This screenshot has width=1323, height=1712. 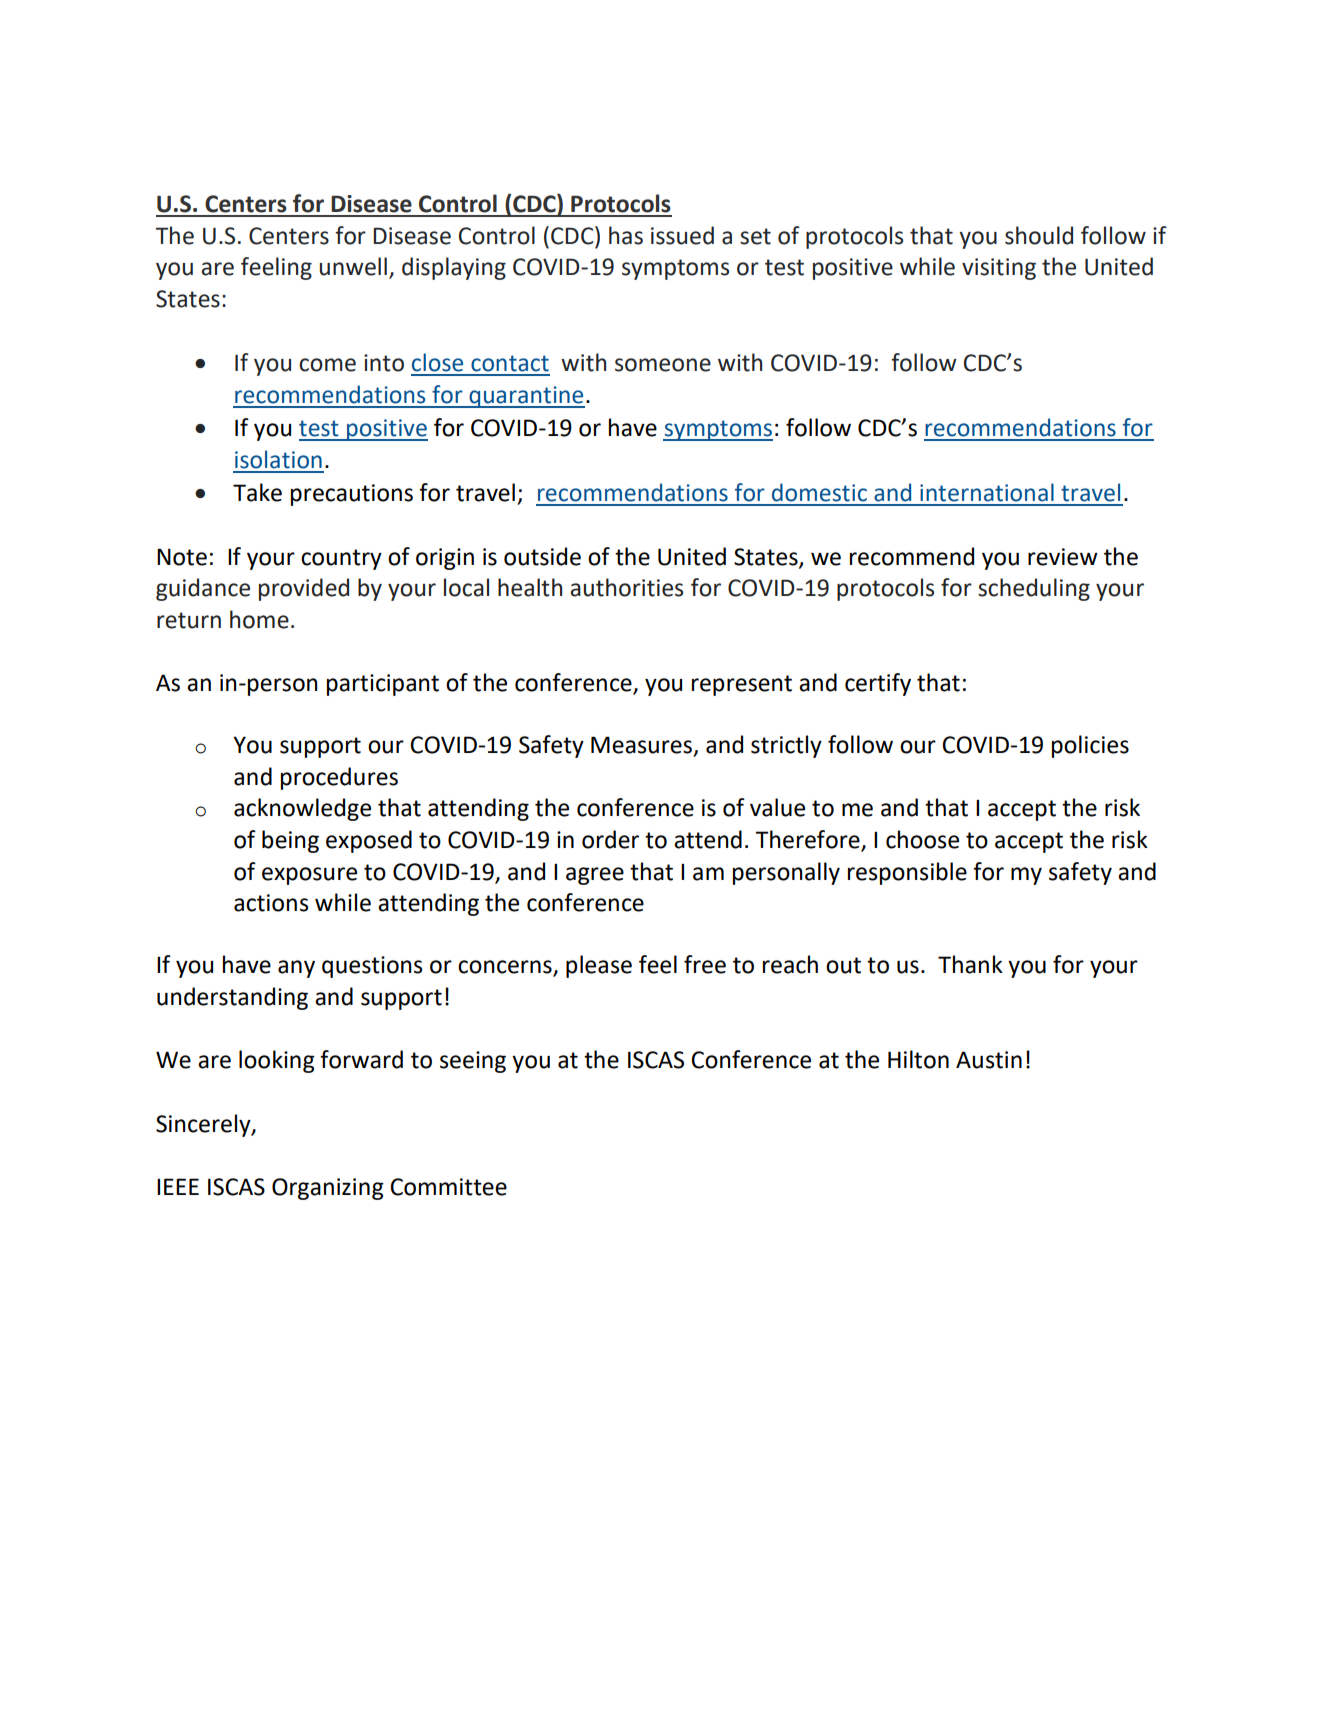 What do you see at coordinates (595, 876) in the screenshot?
I see `agree` at bounding box center [595, 876].
